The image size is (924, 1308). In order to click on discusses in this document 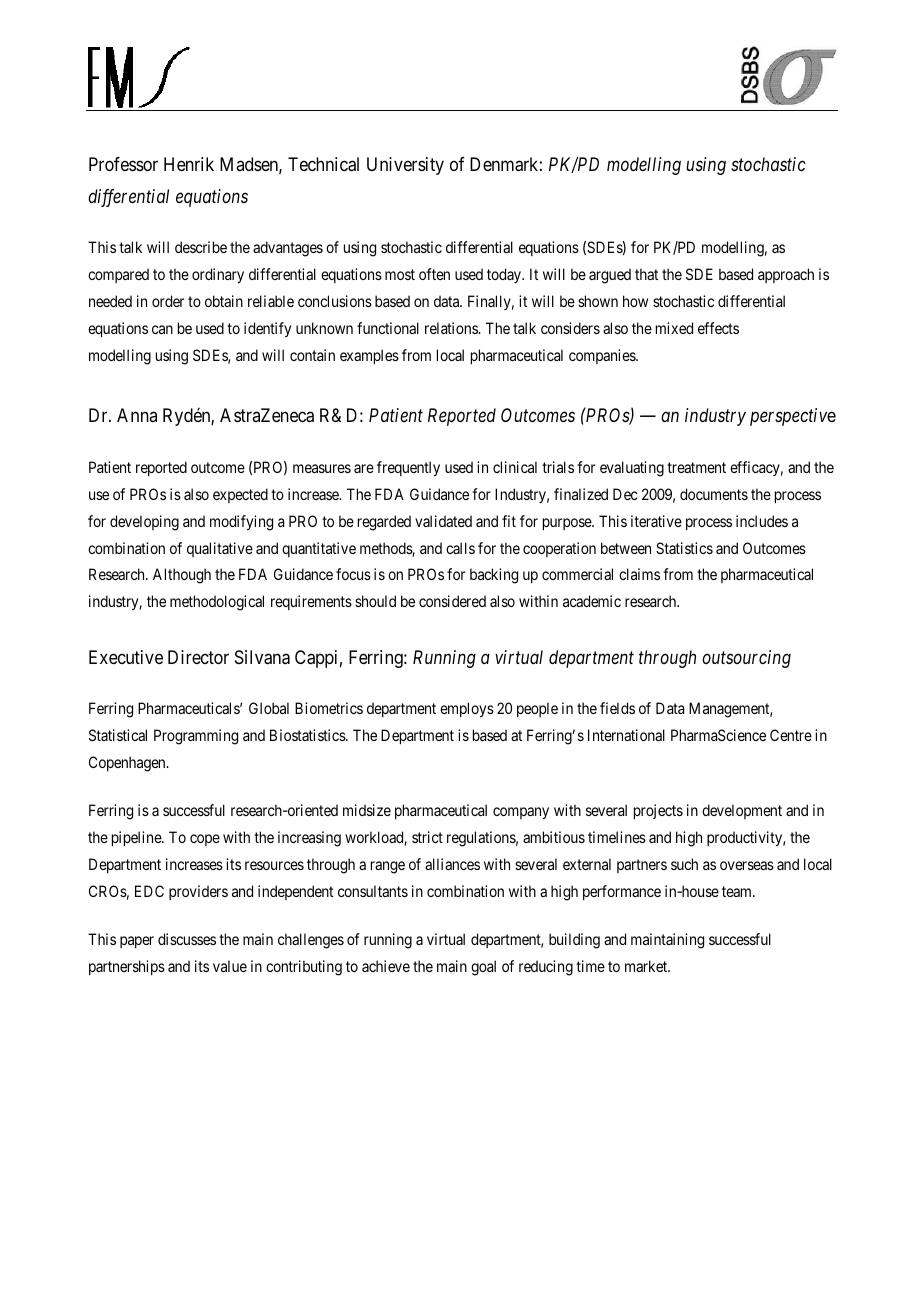, I will do `click(187, 939)`.
